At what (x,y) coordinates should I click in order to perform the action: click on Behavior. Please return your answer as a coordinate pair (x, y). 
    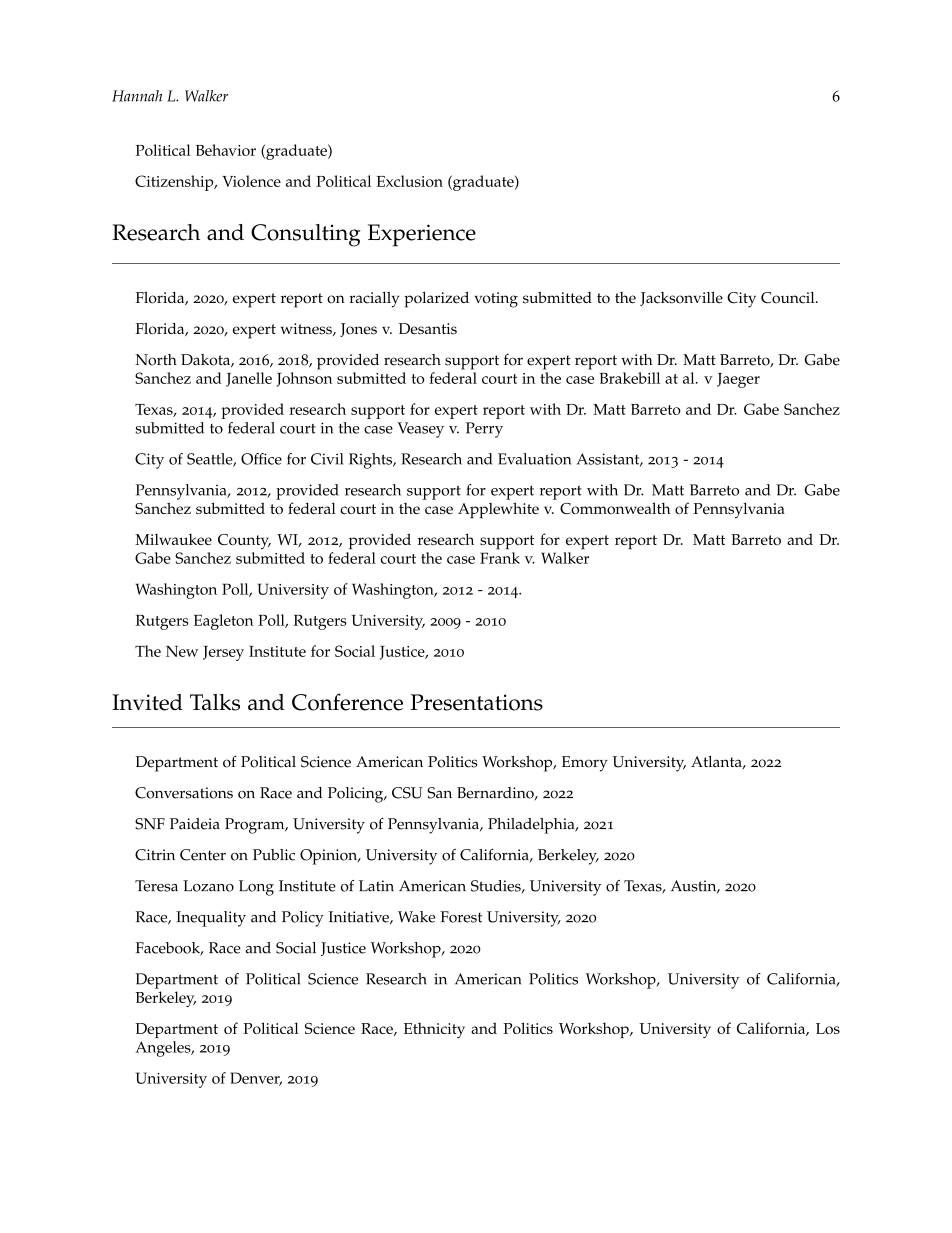
    Looking at the image, I should click on (226, 150).
